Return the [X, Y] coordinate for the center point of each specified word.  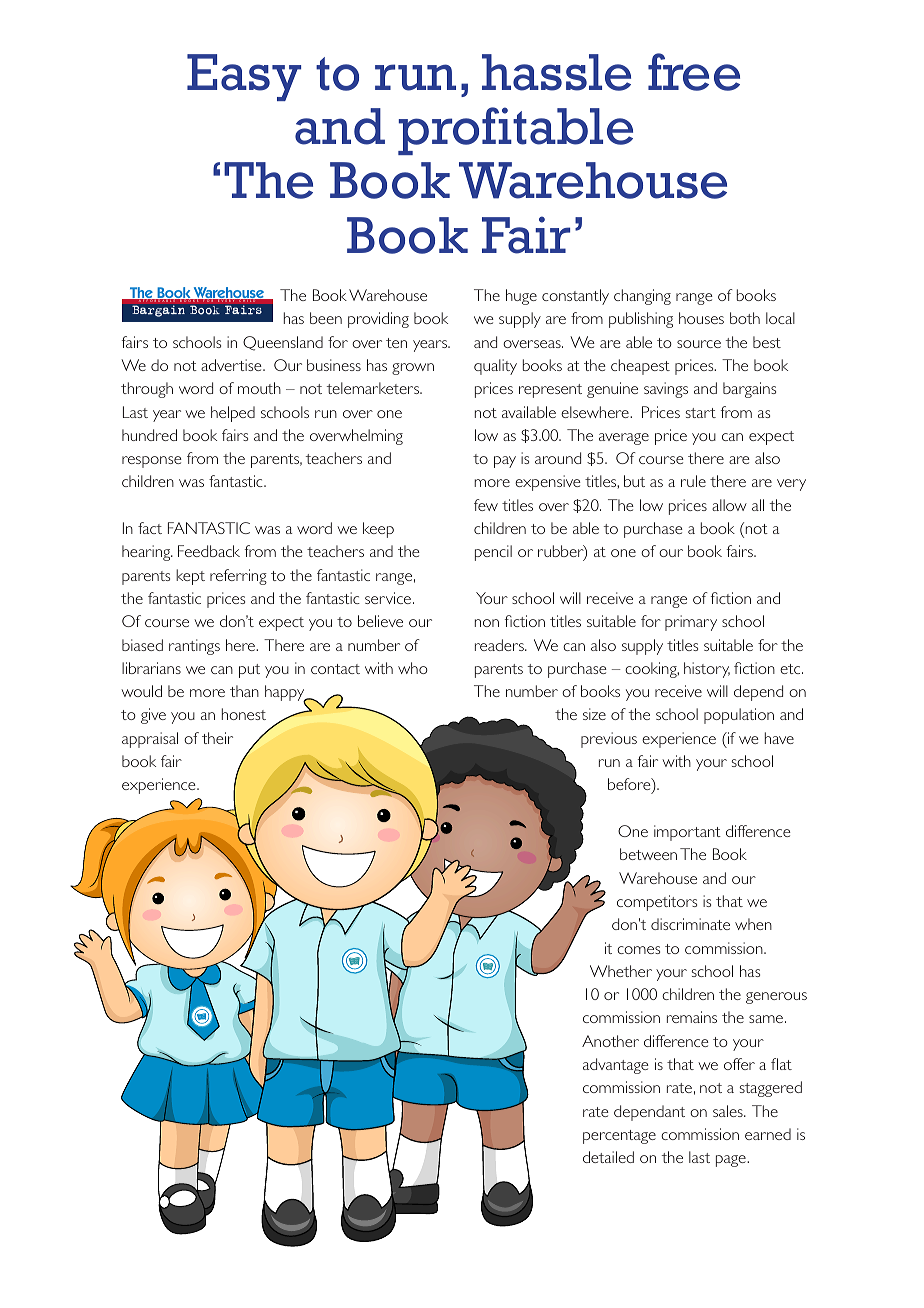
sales [729, 1111]
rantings [194, 647]
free [694, 72]
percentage [619, 1137]
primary [691, 623]
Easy [244, 77]
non [487, 623]
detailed [608, 1157]
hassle [556, 72]
